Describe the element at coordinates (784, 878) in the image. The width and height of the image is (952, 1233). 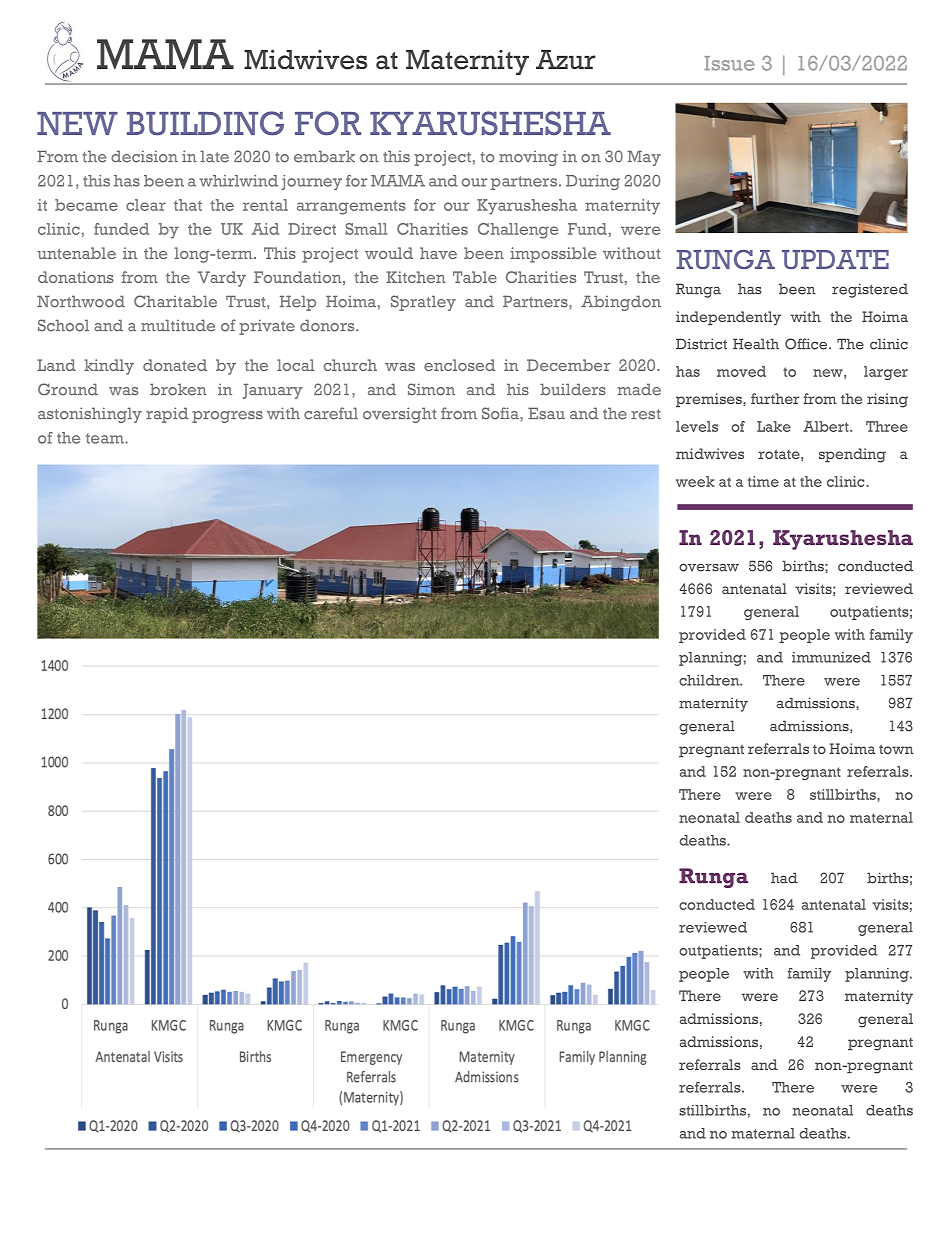
I see `had` at that location.
